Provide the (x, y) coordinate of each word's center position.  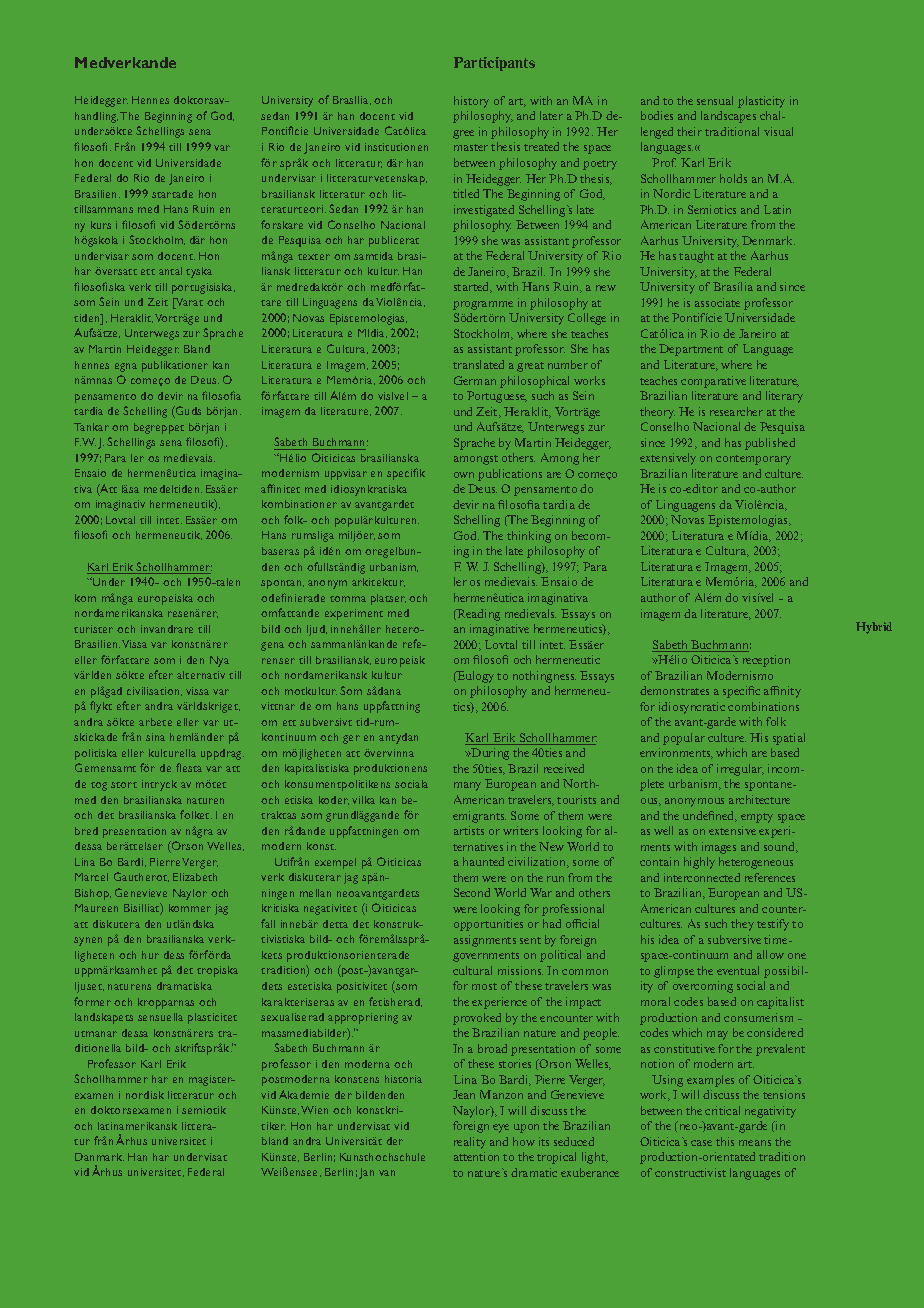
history (471, 102)
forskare (282, 224)
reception (766, 661)
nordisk (145, 1095)
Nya (219, 661)
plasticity (761, 102)
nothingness (544, 677)
